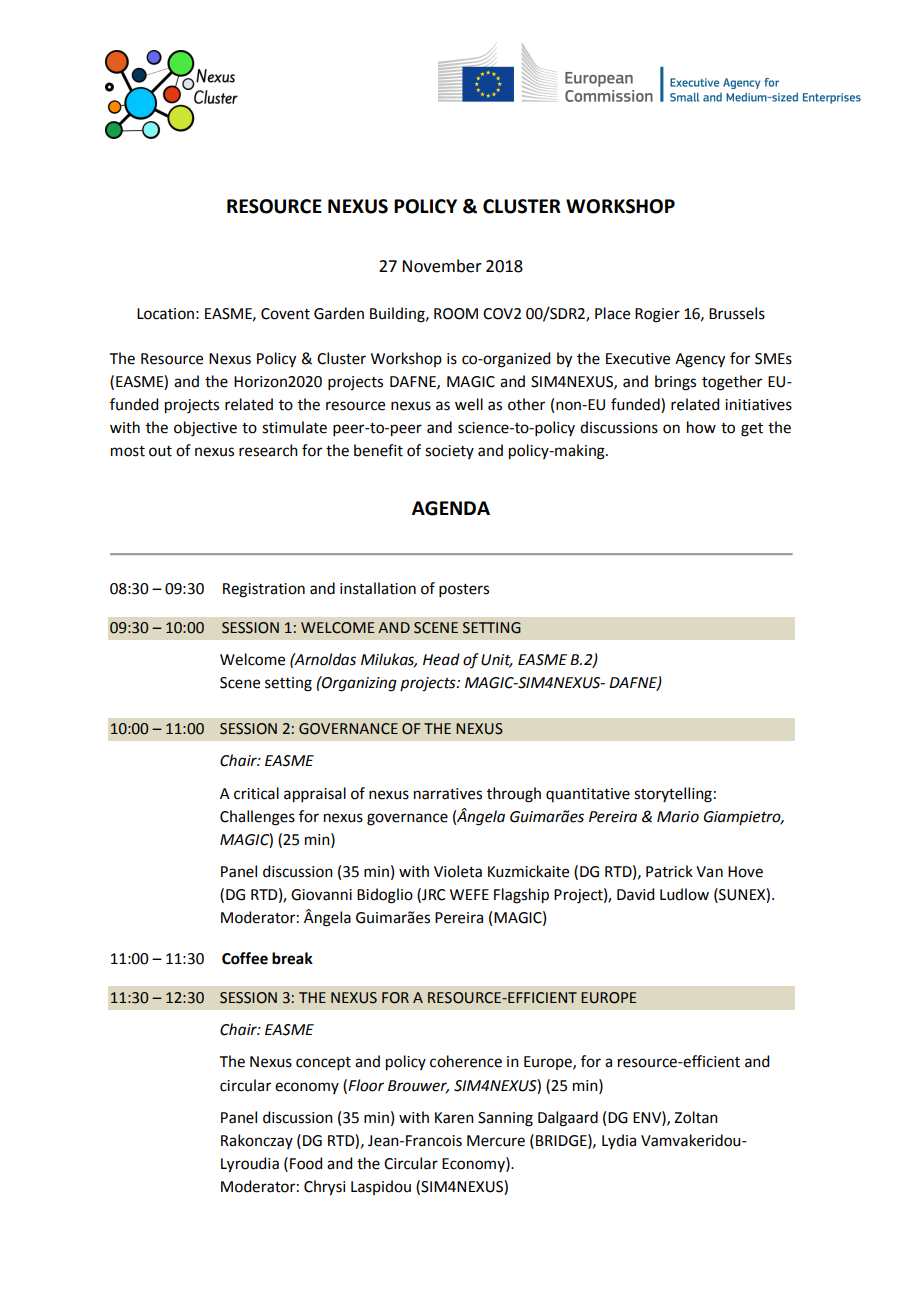  What do you see at coordinates (256, 793) in the screenshot?
I see `critical` at bounding box center [256, 793].
